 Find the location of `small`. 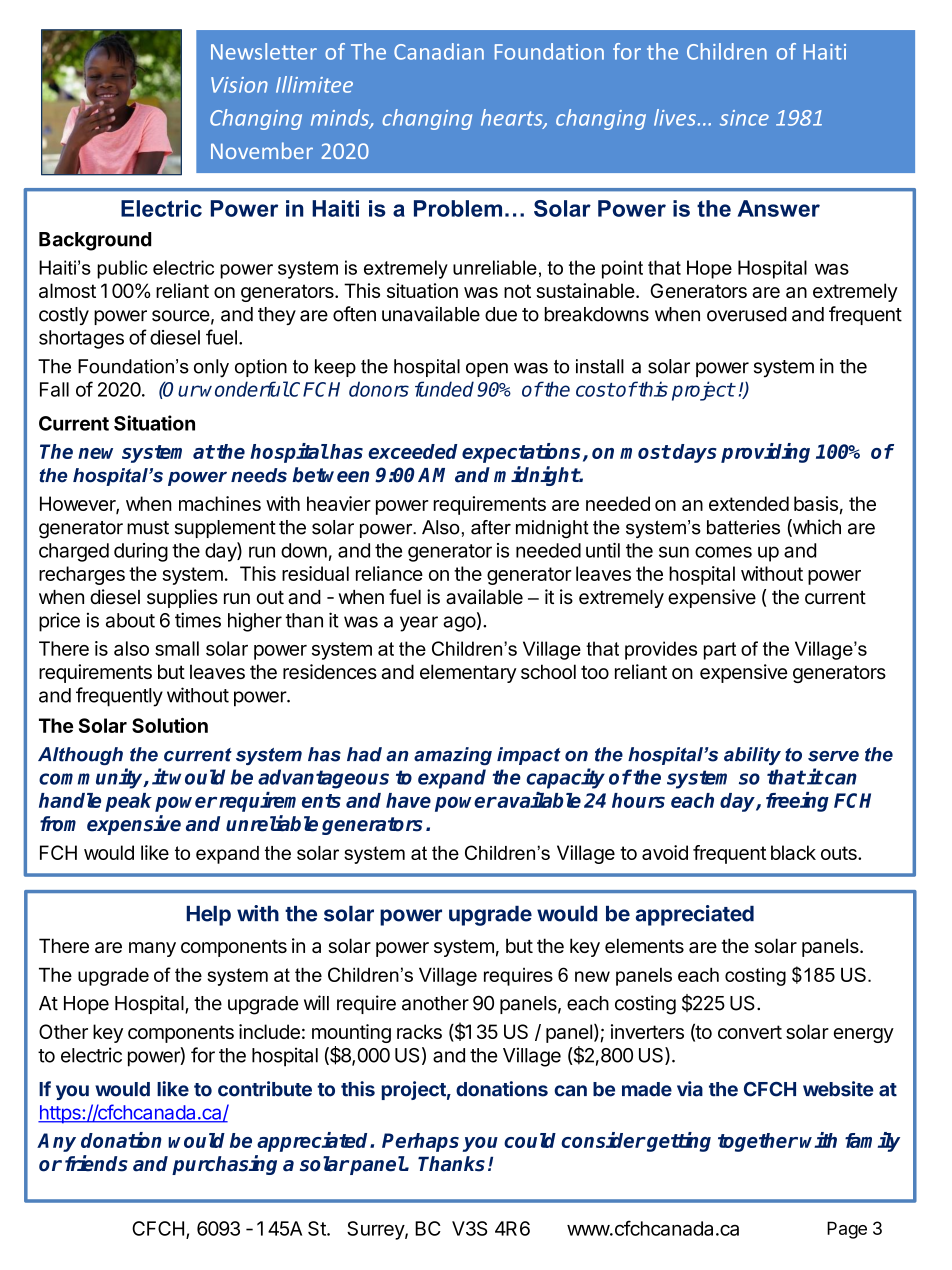

small is located at coordinates (177, 648).
